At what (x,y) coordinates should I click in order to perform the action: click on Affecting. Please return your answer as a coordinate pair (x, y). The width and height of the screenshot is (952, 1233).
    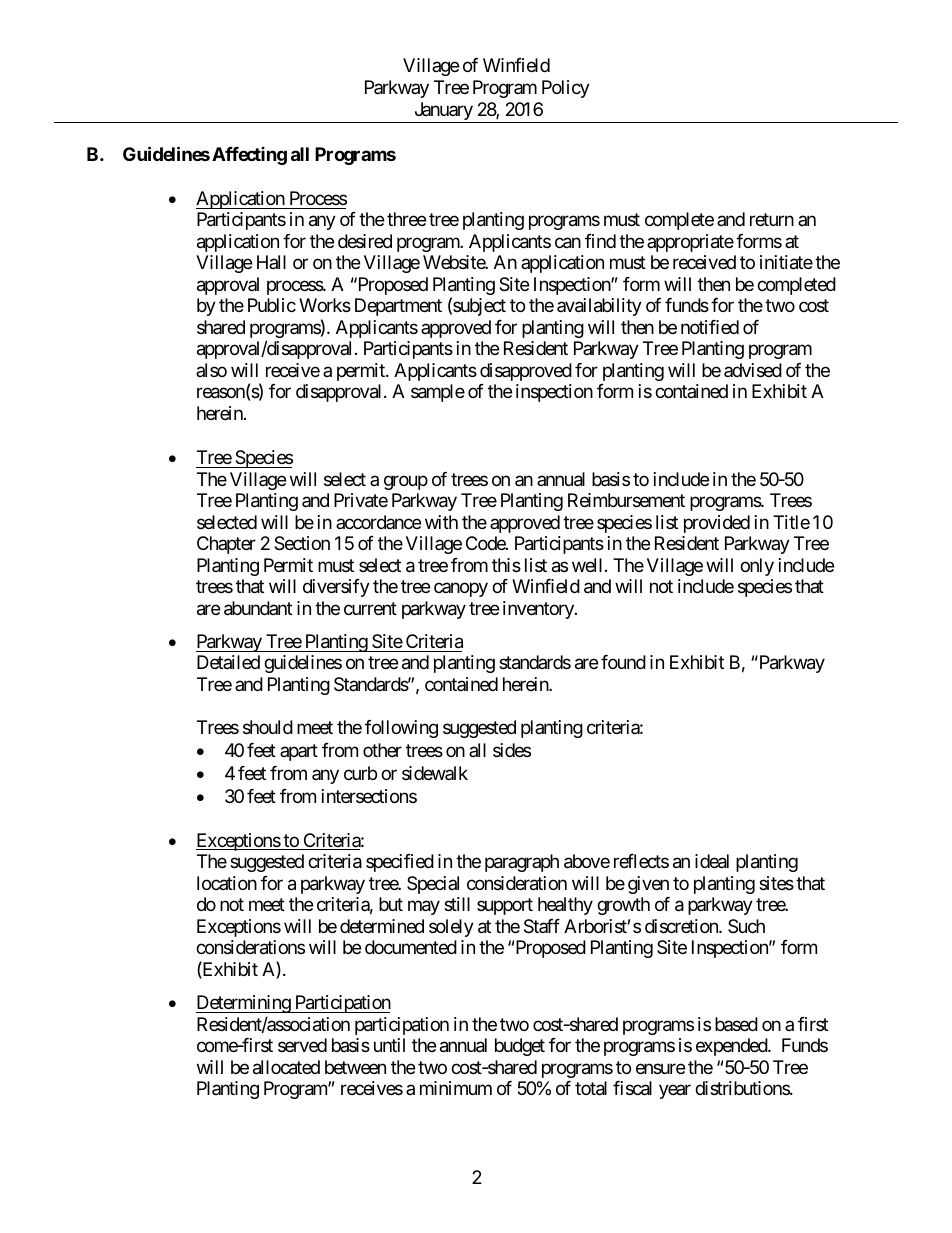
    Looking at the image, I should click on (249, 156).
